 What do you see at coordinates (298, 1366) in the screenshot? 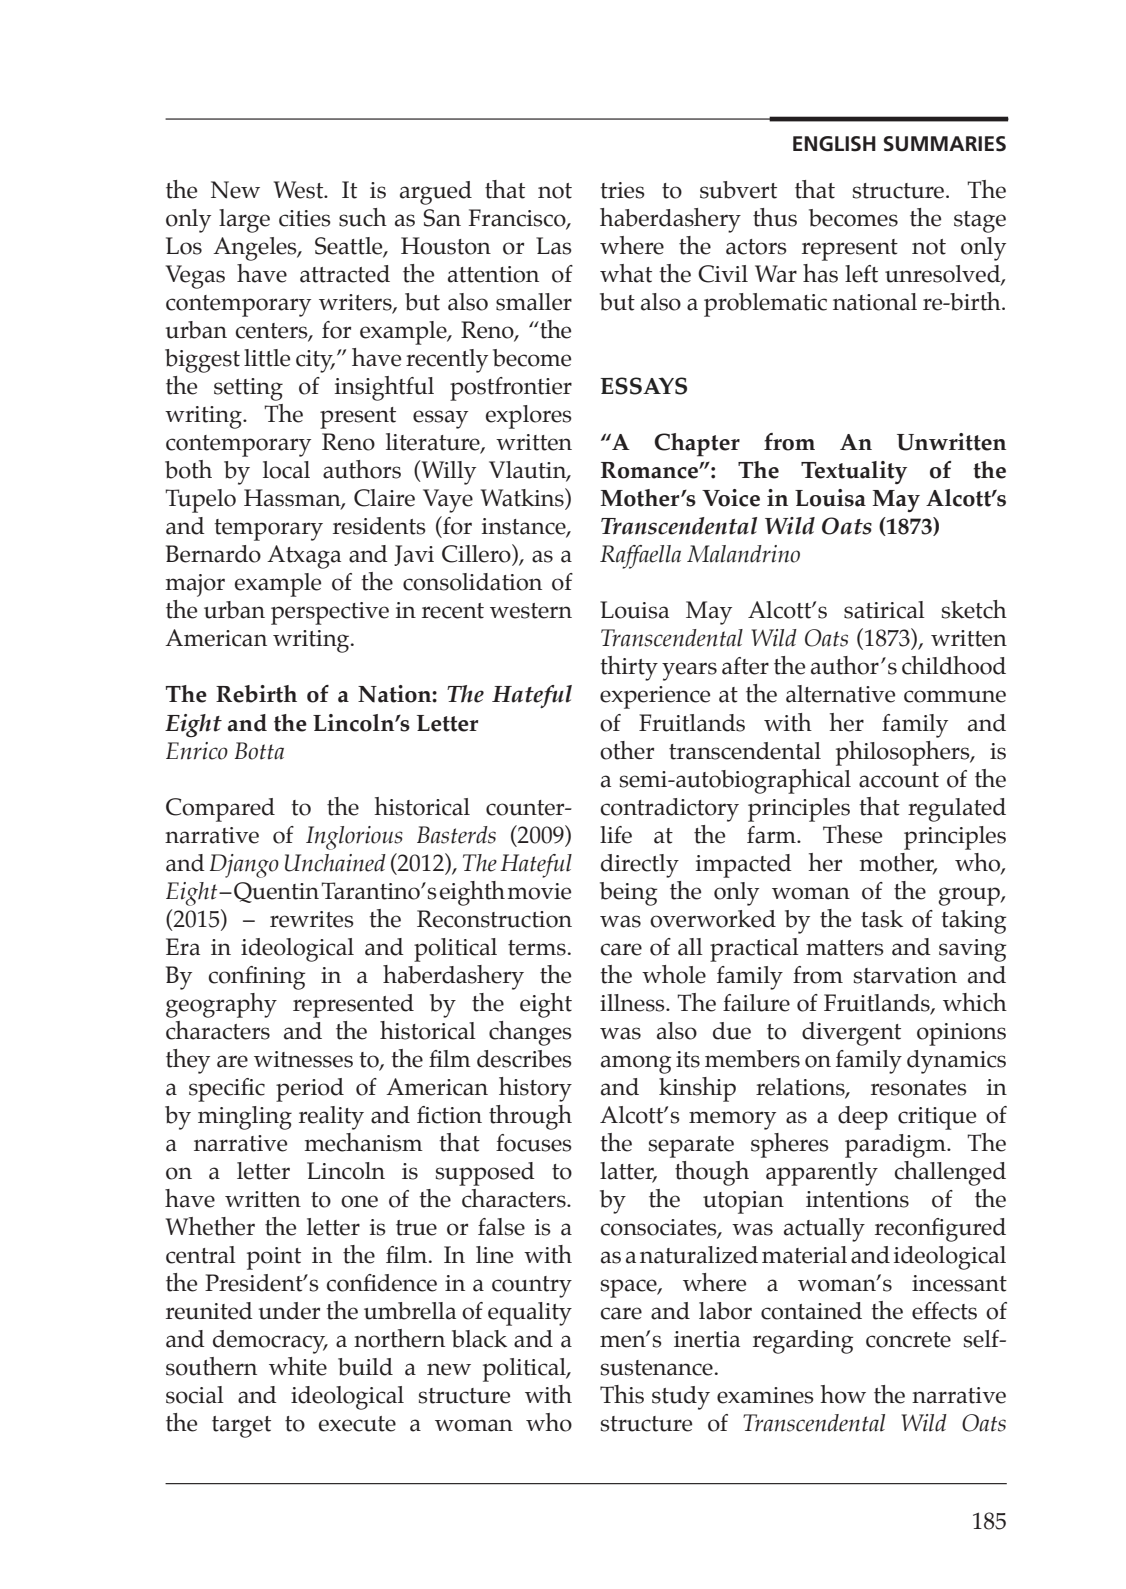
I see `white` at bounding box center [298, 1366].
